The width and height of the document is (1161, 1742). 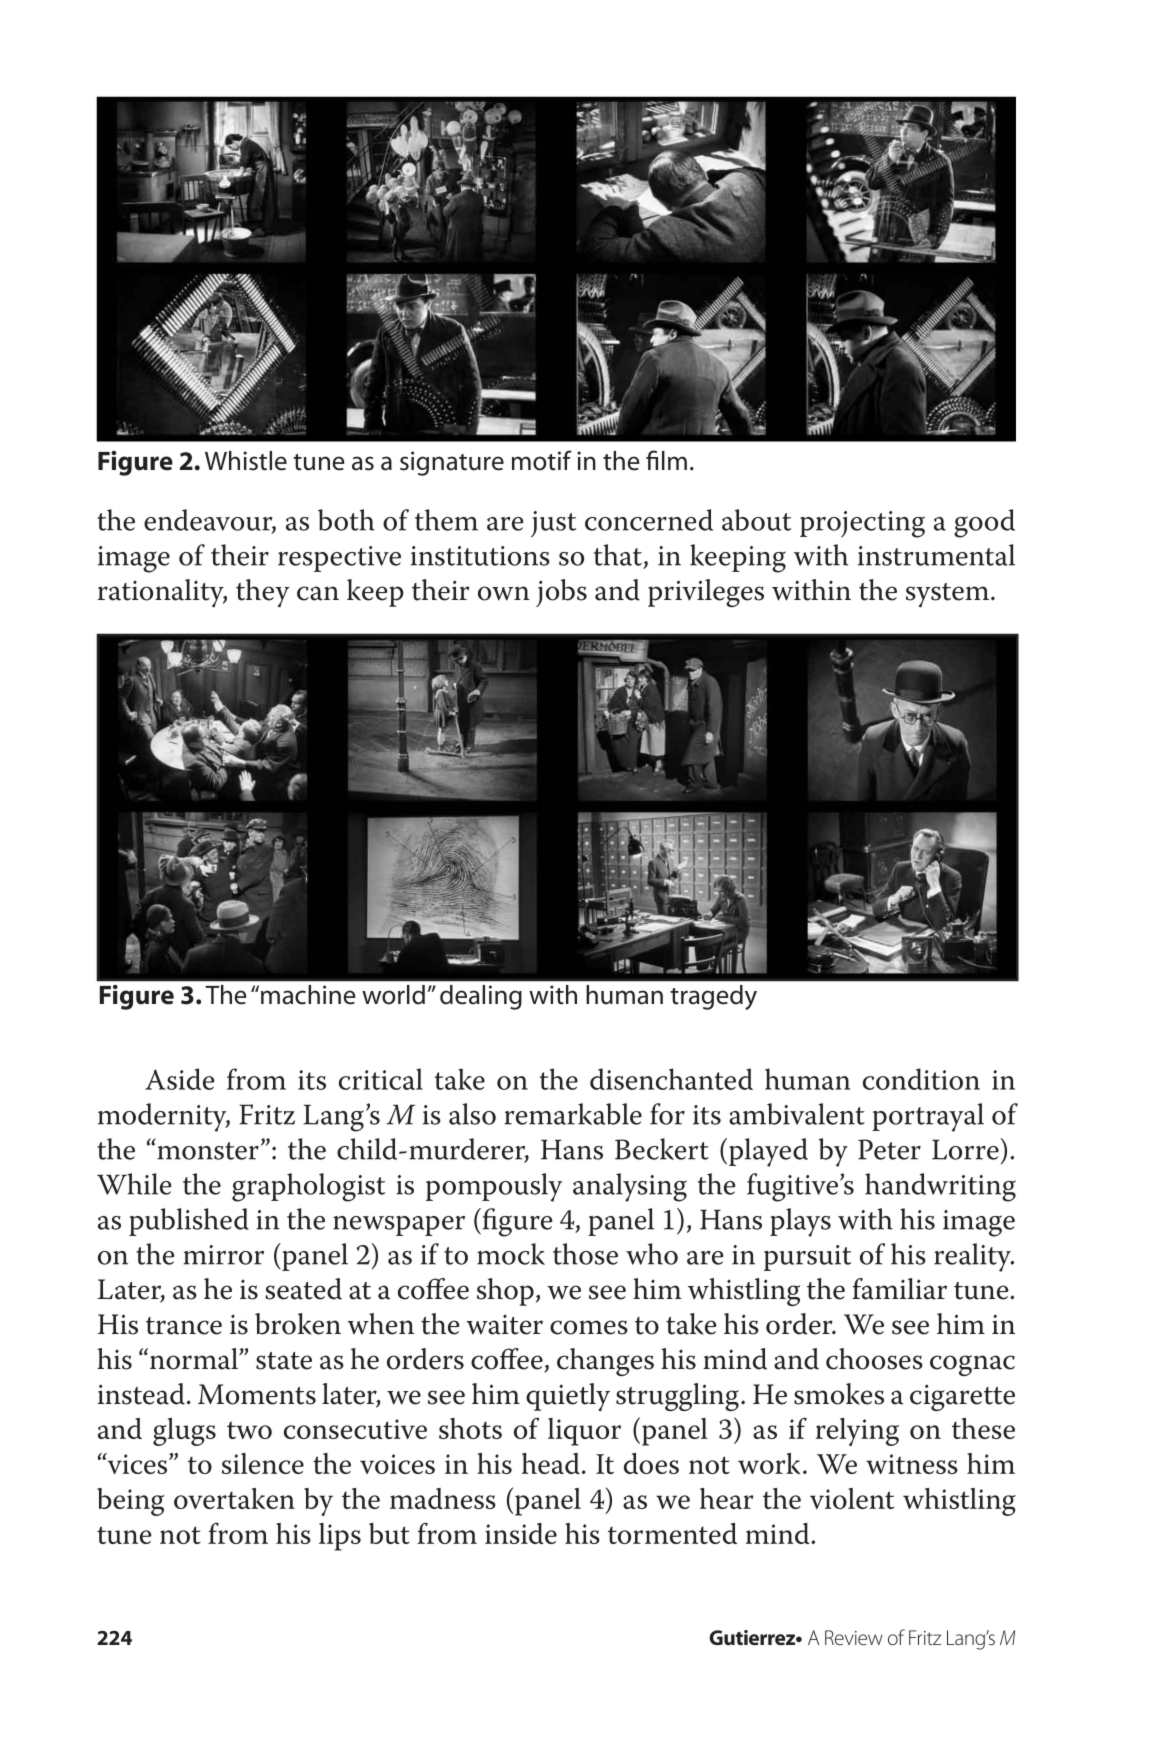 I want to click on they, so click(x=263, y=593).
